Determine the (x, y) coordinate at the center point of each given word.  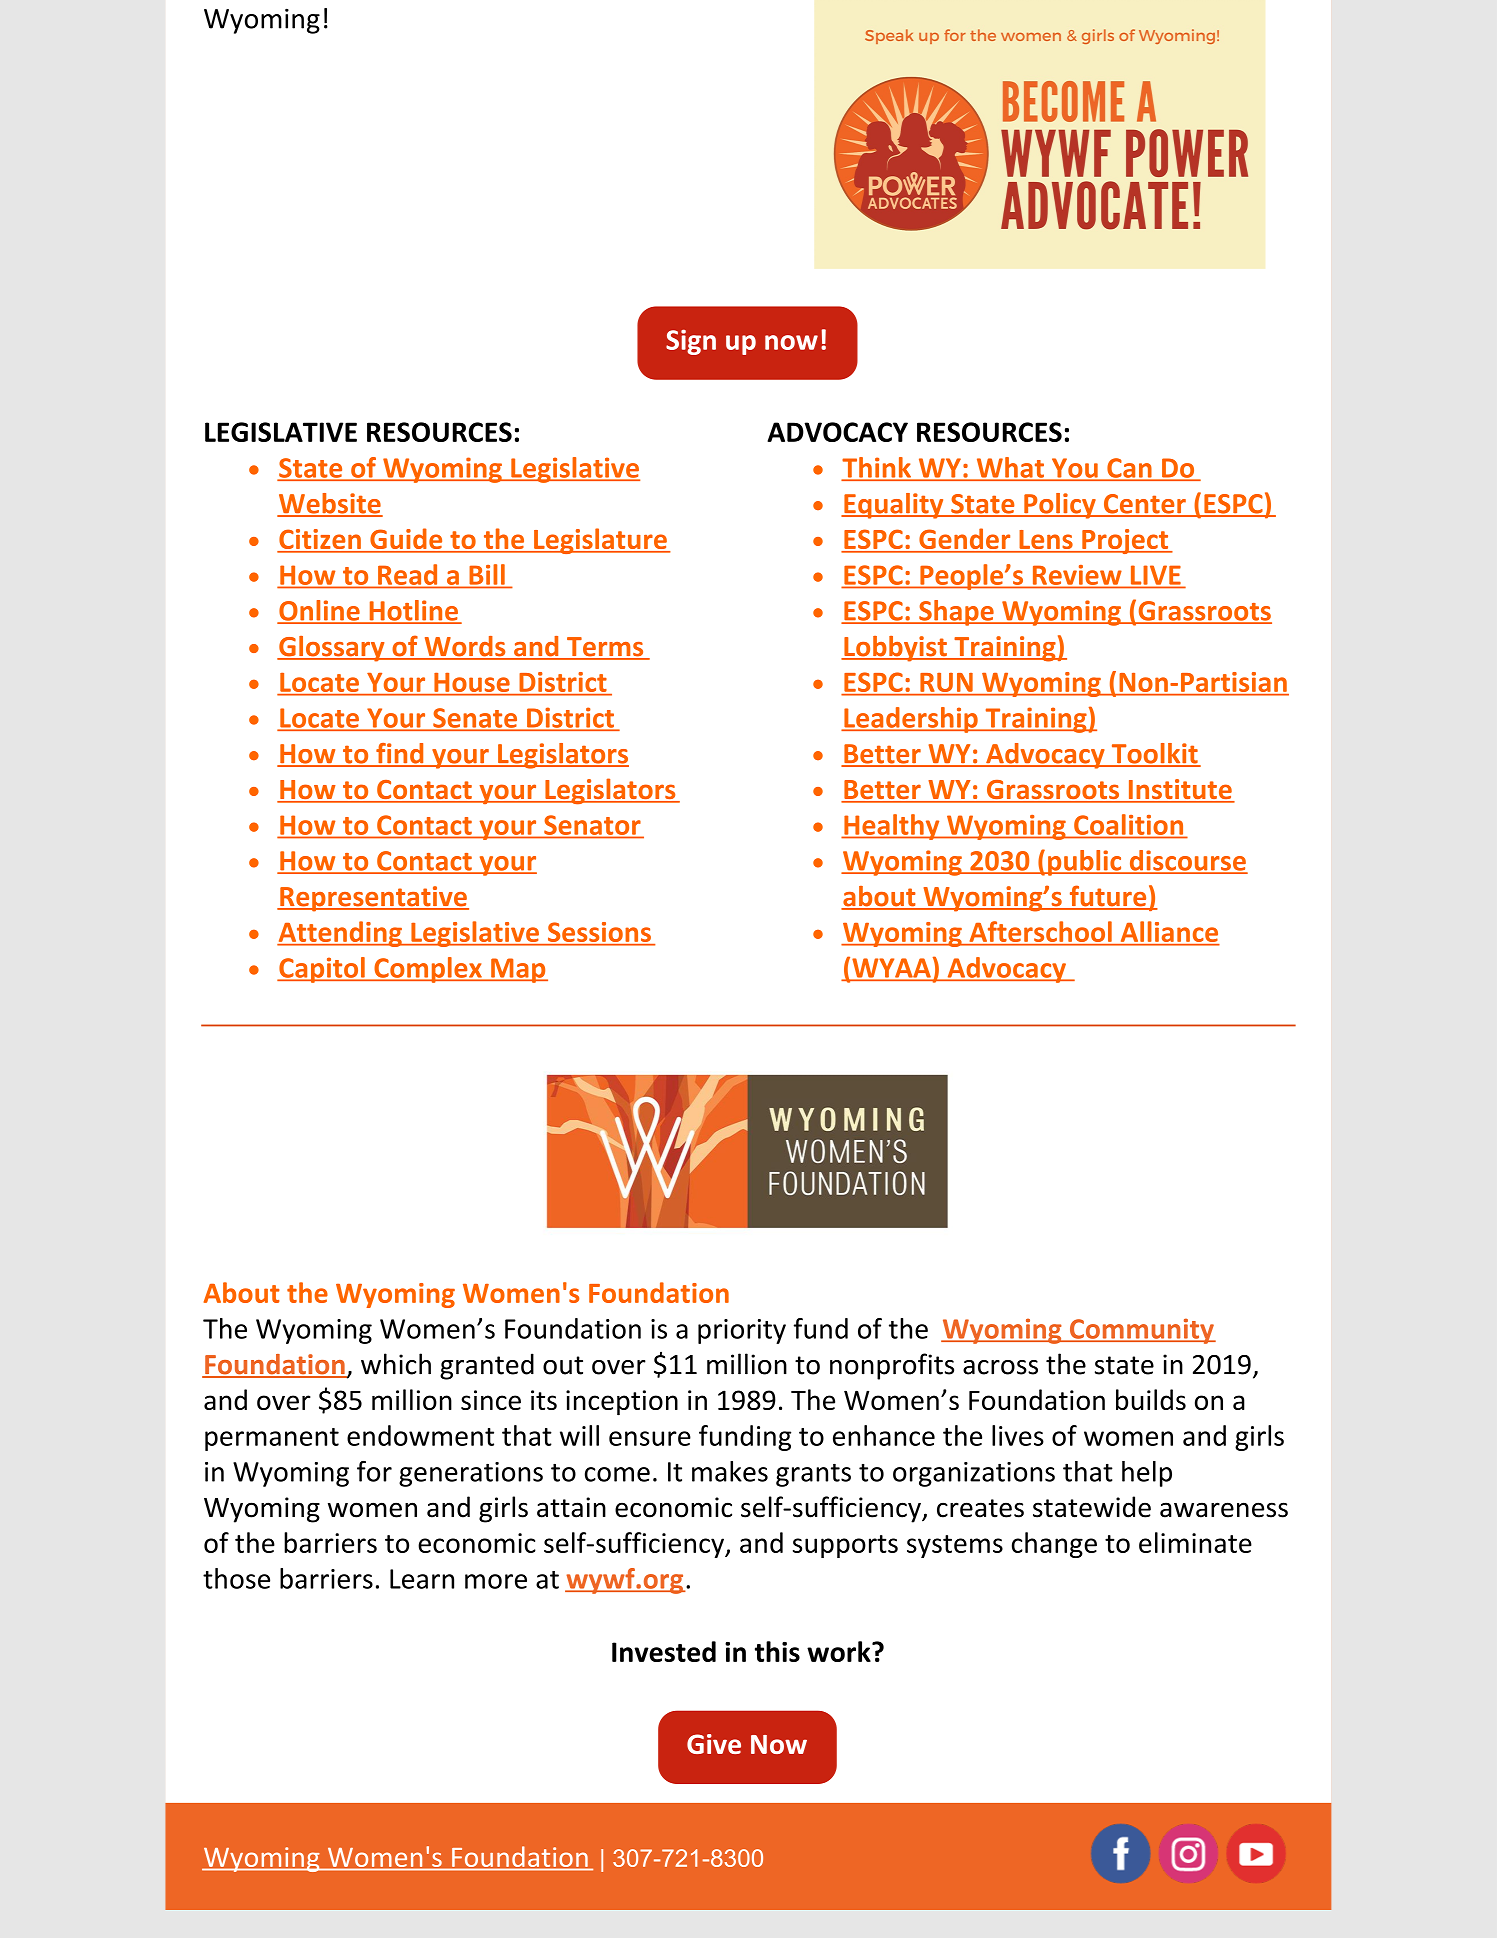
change (1054, 1545)
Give (714, 1744)
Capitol (322, 970)
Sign (691, 342)
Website (330, 504)
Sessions (599, 933)
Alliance (1169, 933)
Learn (422, 1579)
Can (1129, 469)
